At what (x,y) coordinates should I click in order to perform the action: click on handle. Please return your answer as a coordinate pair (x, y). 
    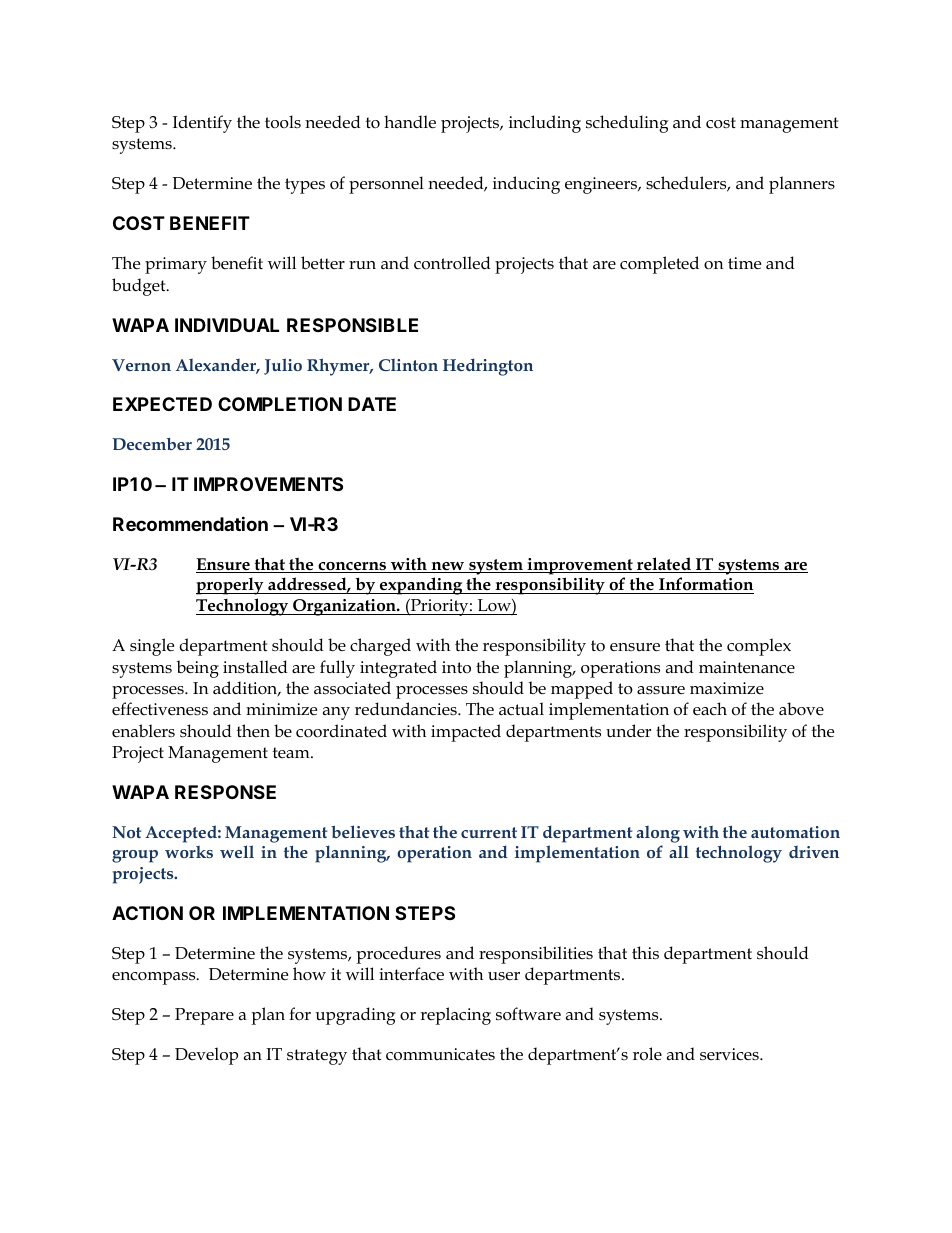
    Looking at the image, I should click on (410, 122).
